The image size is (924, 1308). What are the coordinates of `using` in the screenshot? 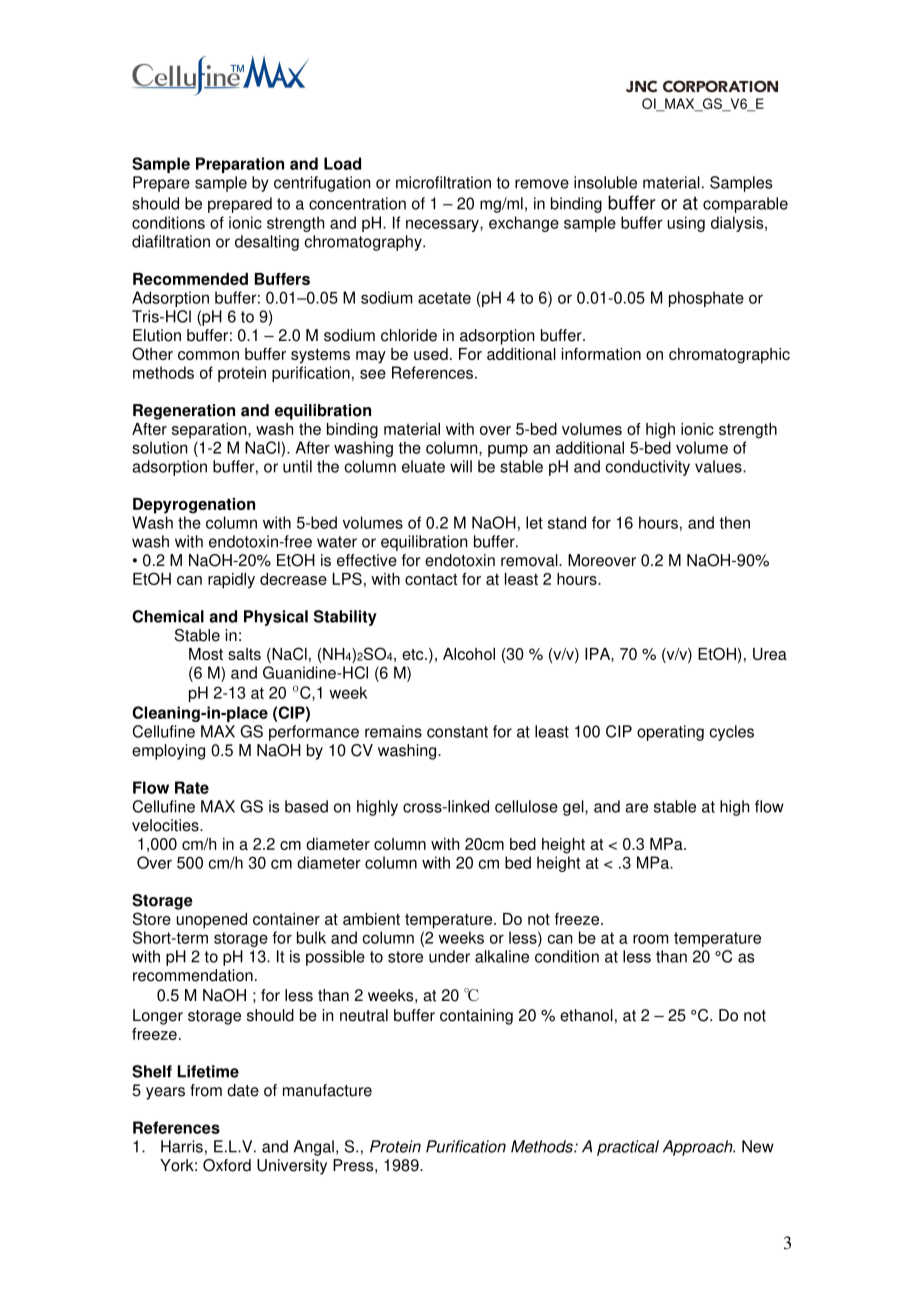 It's located at (686, 224).
